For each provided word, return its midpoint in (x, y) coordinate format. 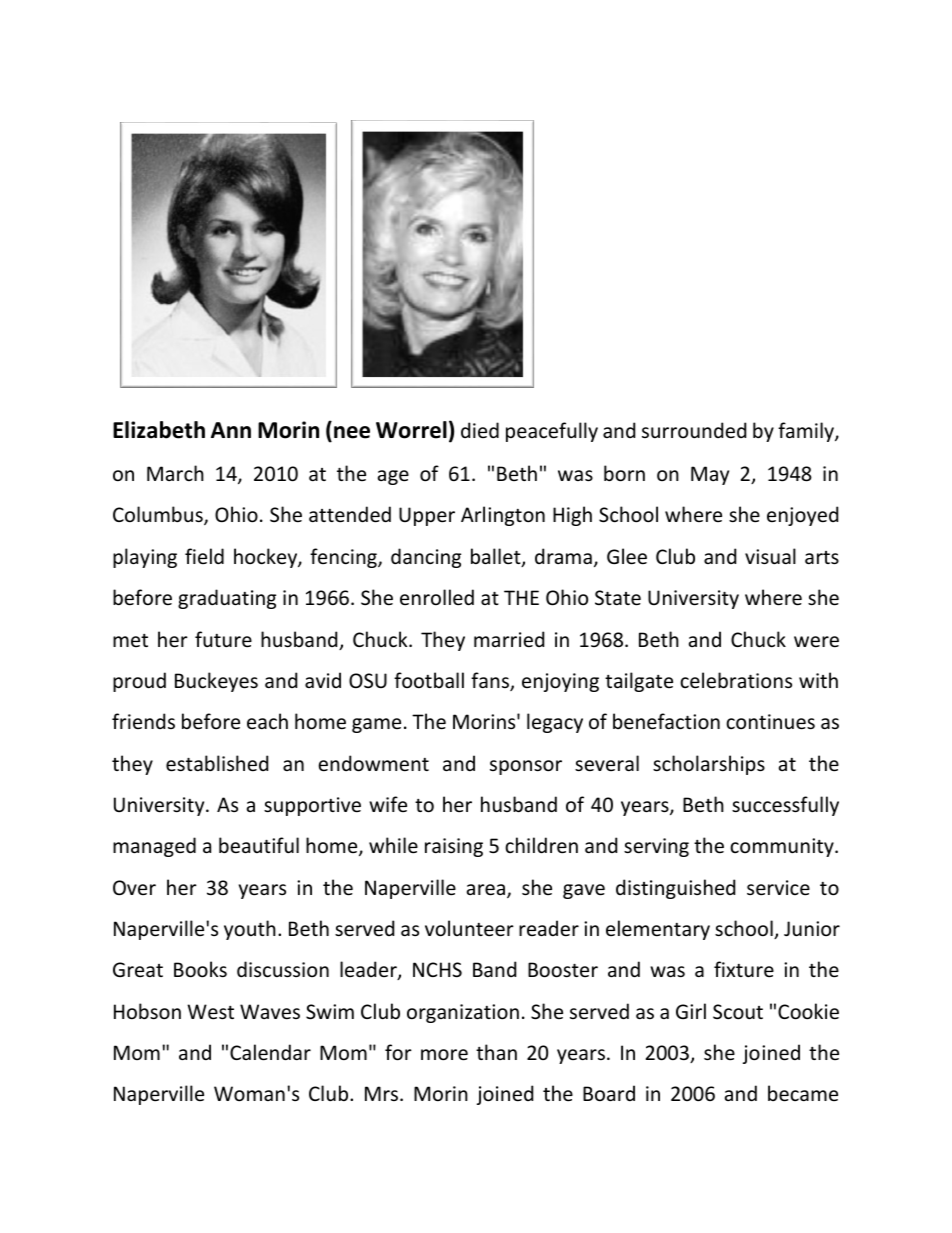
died (480, 430)
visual (770, 556)
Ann (231, 430)
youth (250, 930)
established (217, 763)
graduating (227, 599)
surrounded (694, 430)
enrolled (437, 597)
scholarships (709, 765)
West (210, 1012)
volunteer (469, 928)
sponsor (526, 767)
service (778, 888)
